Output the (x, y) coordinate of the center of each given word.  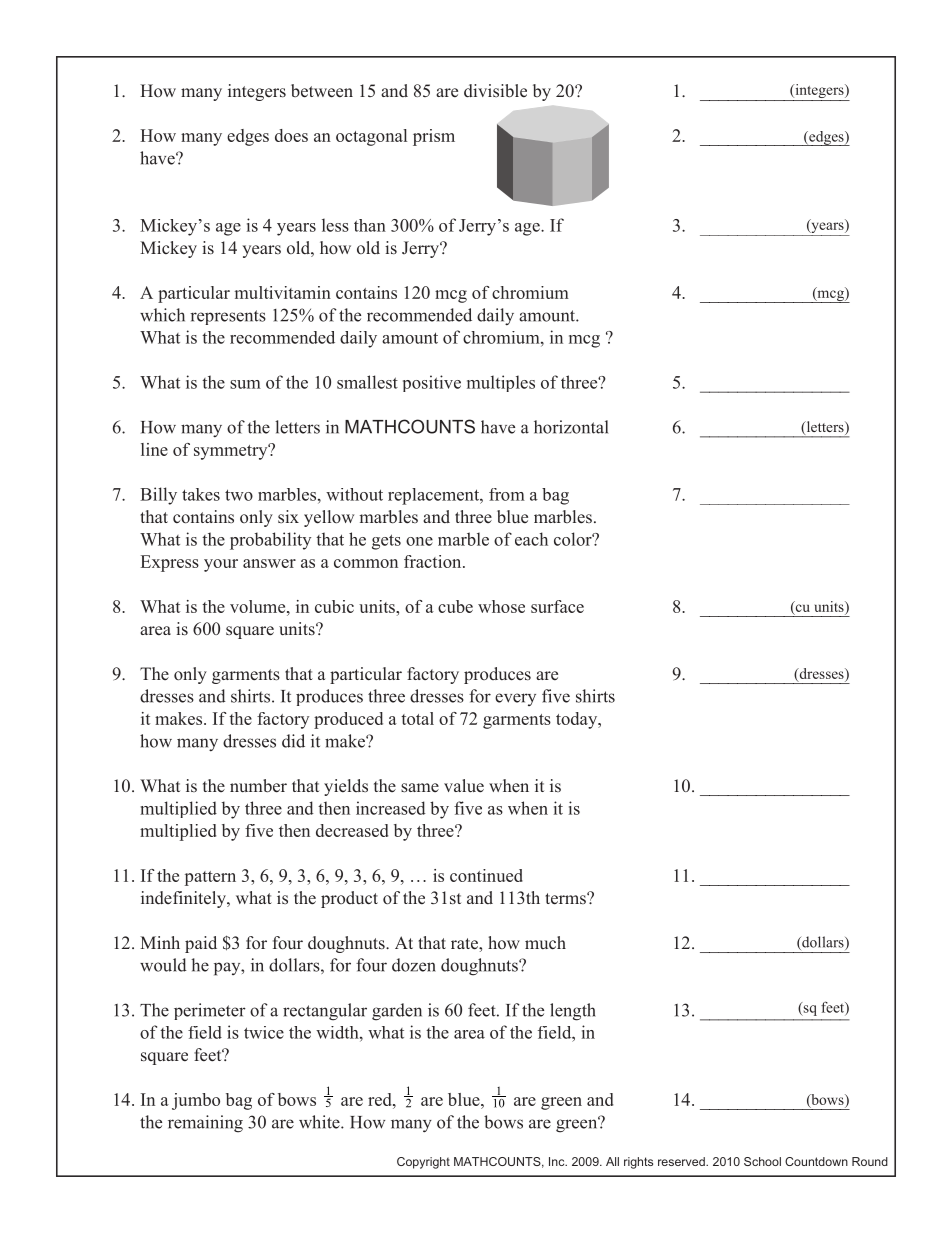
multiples (501, 383)
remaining (205, 1124)
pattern (210, 878)
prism (434, 137)
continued (486, 875)
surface (557, 606)
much (545, 942)
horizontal (571, 427)
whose (501, 606)
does (291, 135)
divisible (495, 91)
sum (245, 384)
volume (259, 606)
